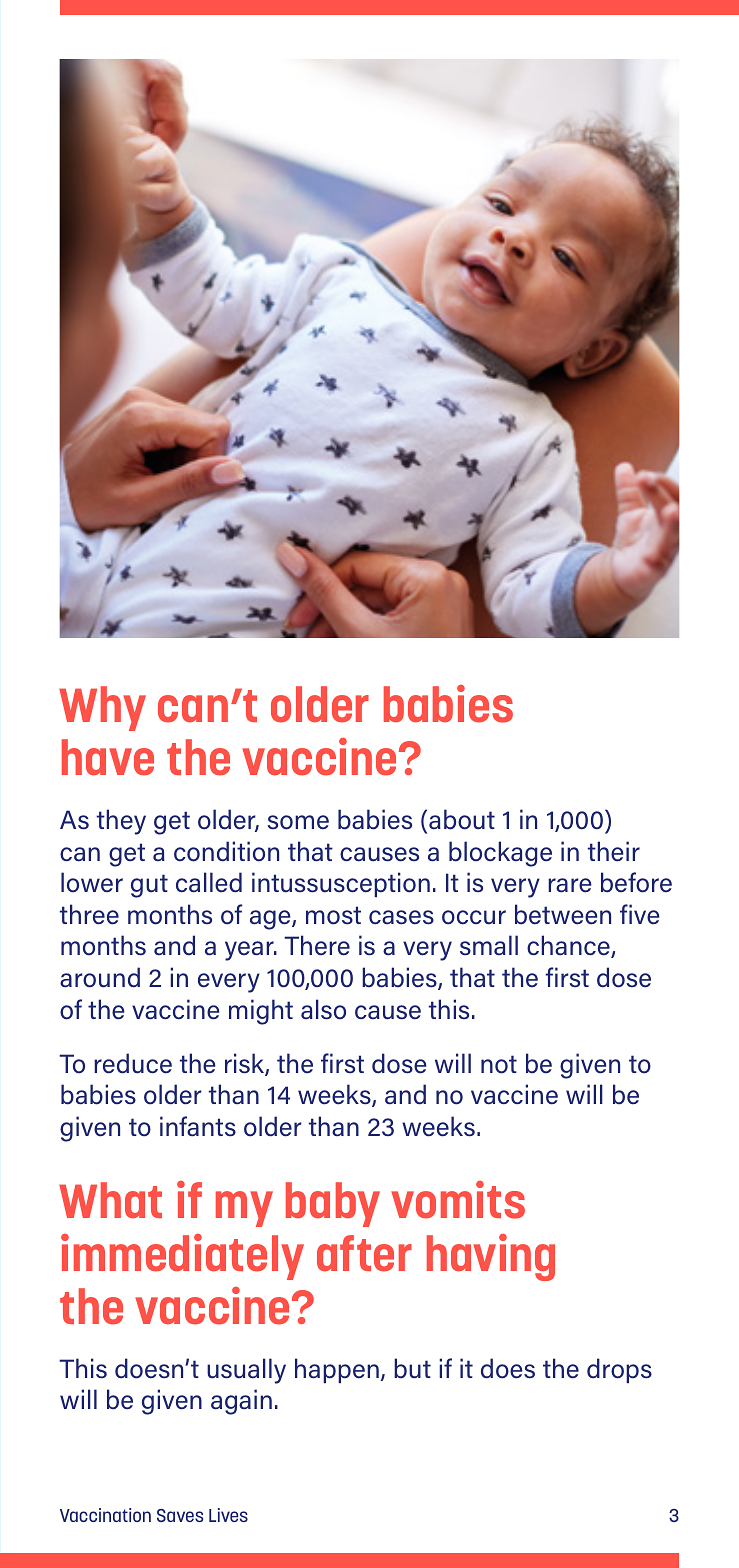 This page has height=1568, width=739. What do you see at coordinates (569, 946) in the page?
I see `chance` at bounding box center [569, 946].
